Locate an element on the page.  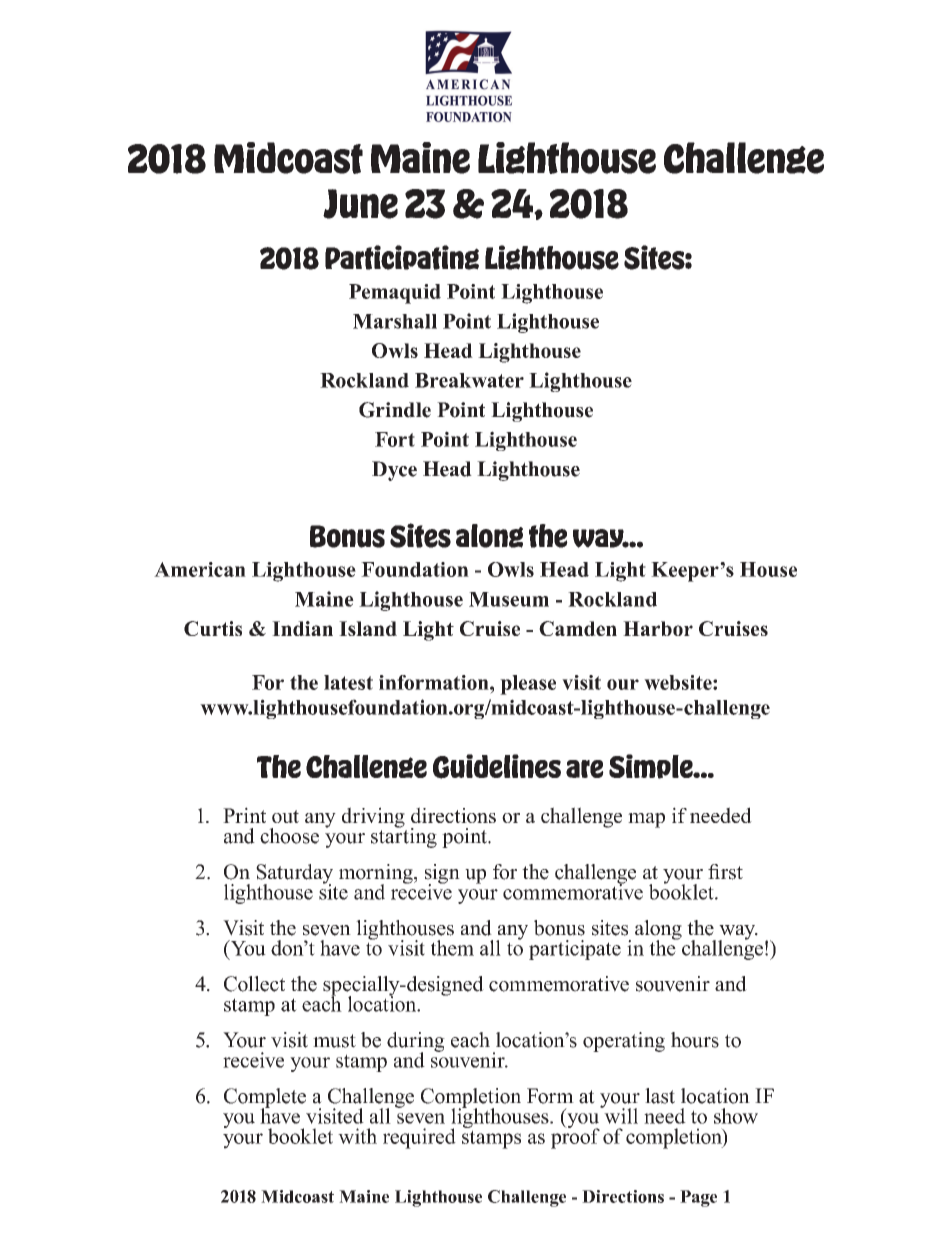
June is located at coordinates (360, 204).
